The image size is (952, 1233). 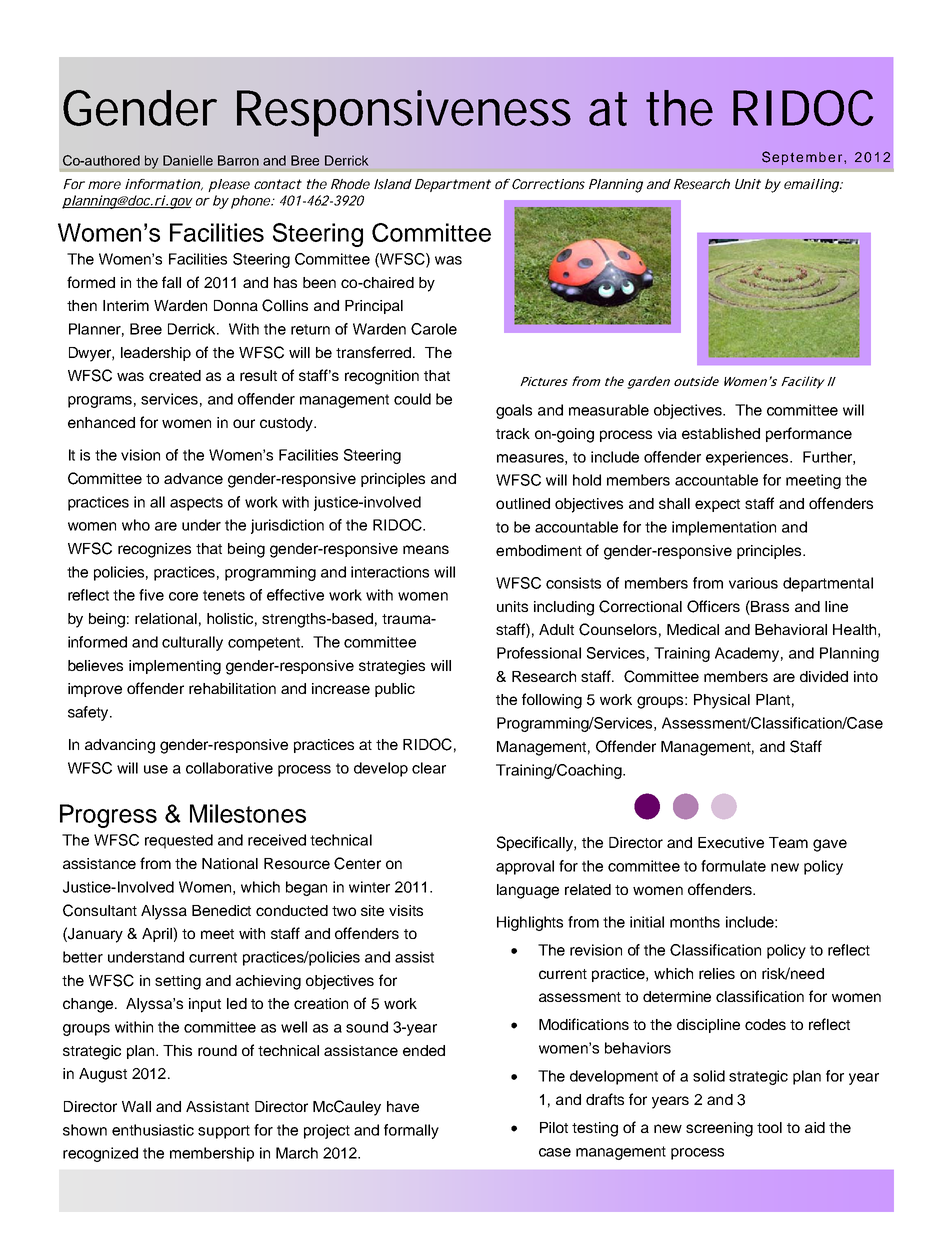 I want to click on aspects, so click(x=196, y=504).
